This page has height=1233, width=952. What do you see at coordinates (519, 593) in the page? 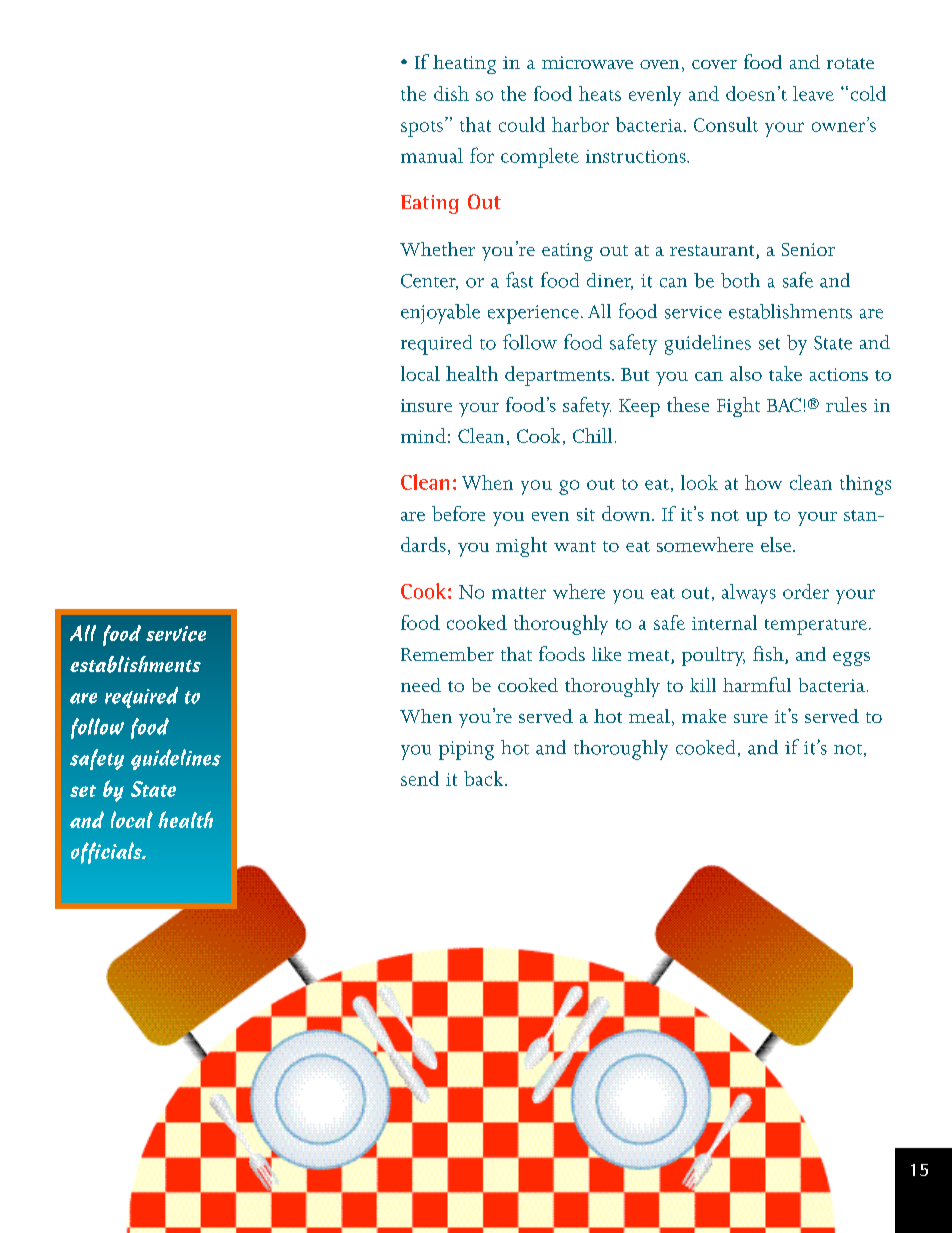
I see `matter` at bounding box center [519, 593].
